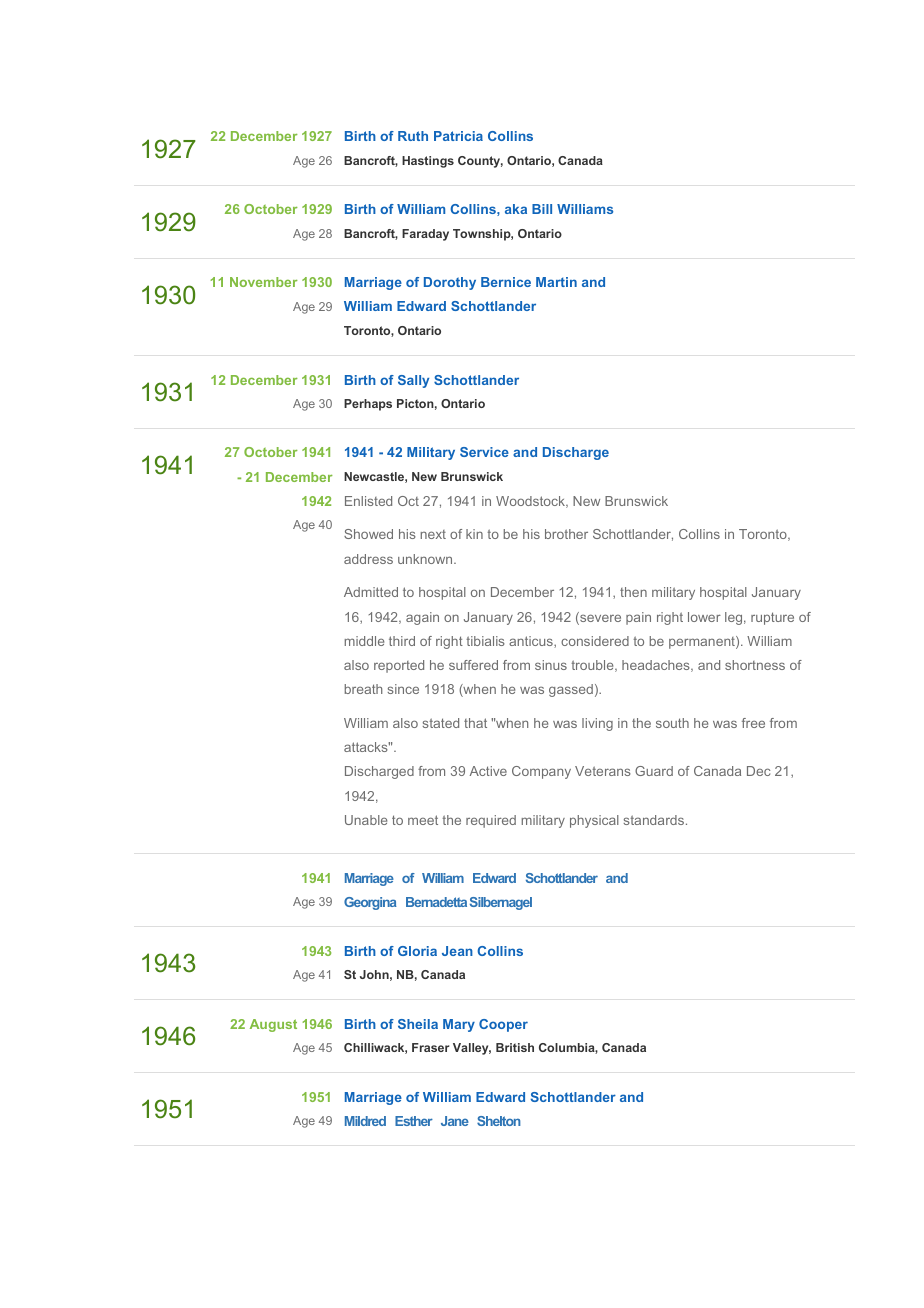  Describe the element at coordinates (365, 1121) in the document. I see `Mildred` at that location.
